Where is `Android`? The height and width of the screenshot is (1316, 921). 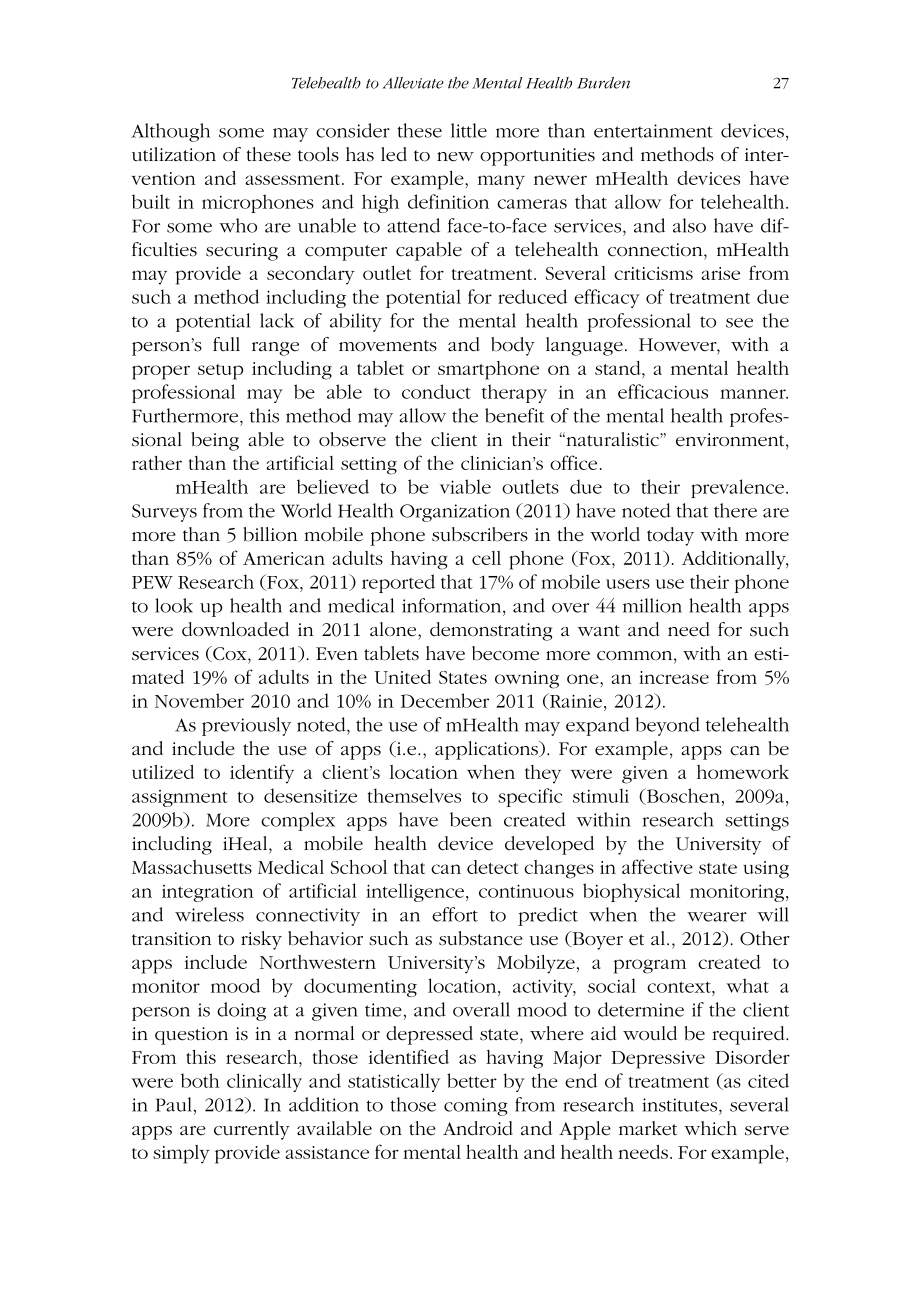 Android is located at coordinates (478, 1128).
